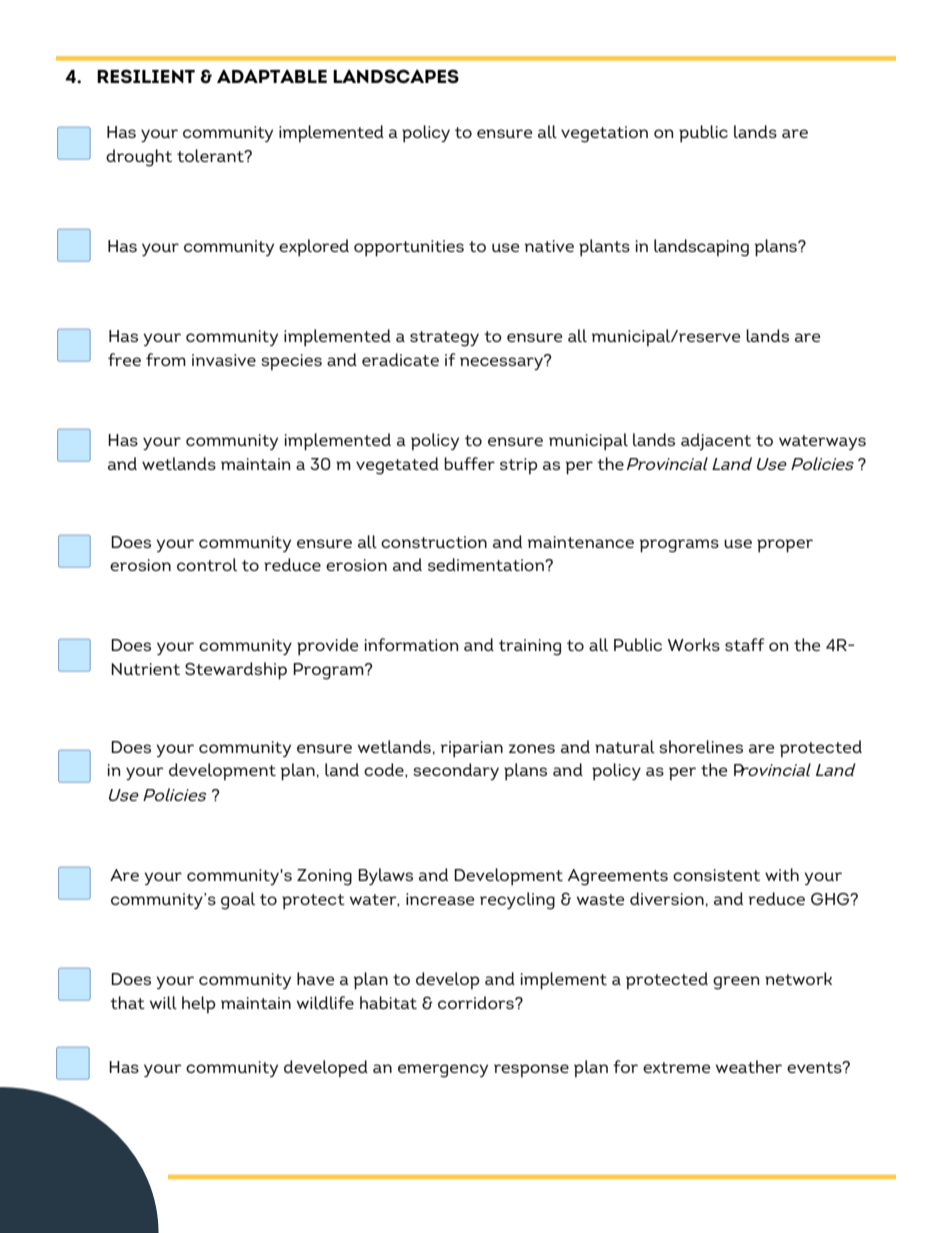 This screenshot has width=952, height=1233. What do you see at coordinates (469, 463) in the screenshot?
I see `buffer` at bounding box center [469, 463].
